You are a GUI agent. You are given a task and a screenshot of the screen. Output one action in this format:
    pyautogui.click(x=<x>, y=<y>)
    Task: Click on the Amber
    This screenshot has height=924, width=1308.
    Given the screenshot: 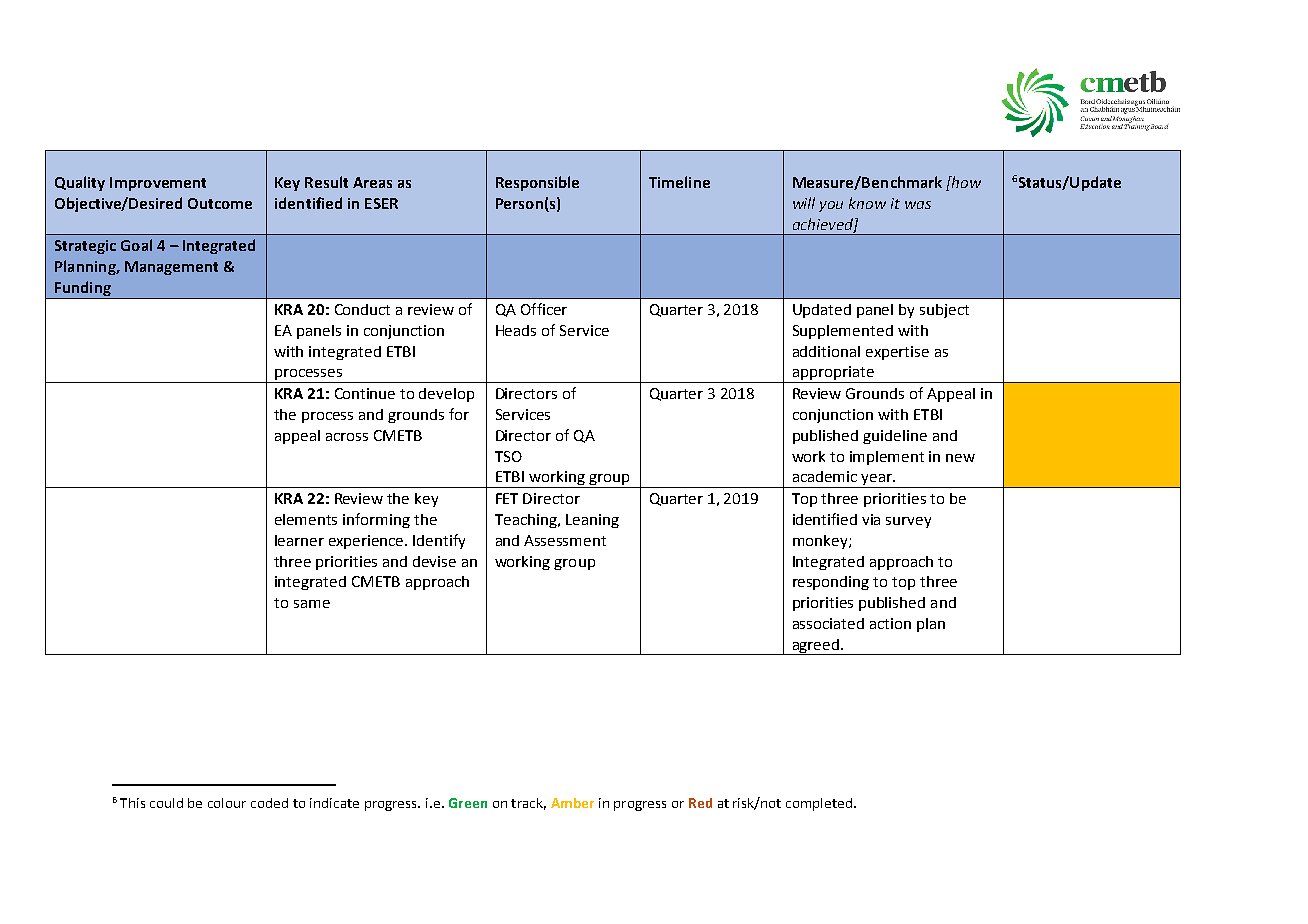 What is the action you would take?
    pyautogui.click(x=572, y=803)
